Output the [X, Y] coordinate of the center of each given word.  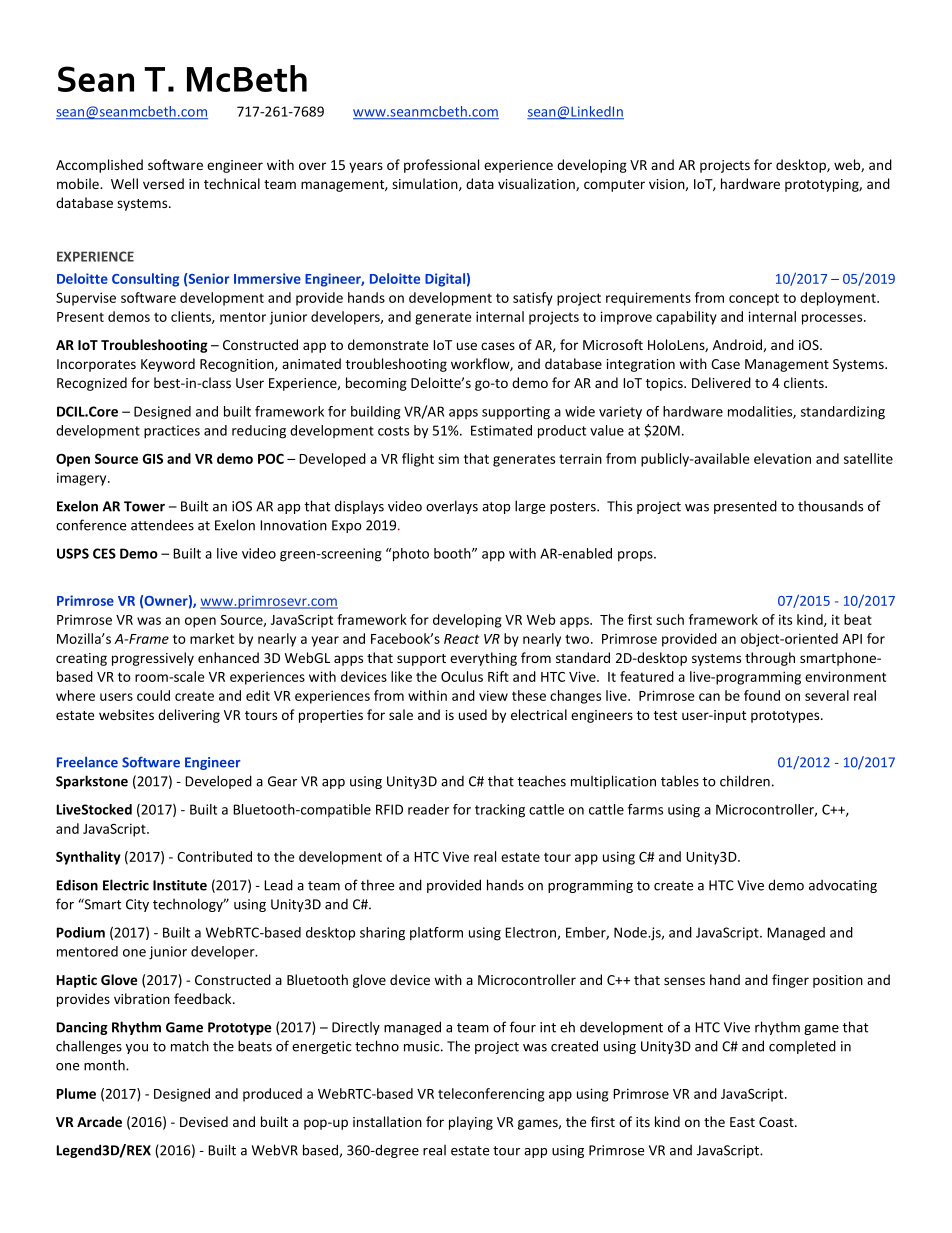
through [770, 659]
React [461, 639]
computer [614, 186]
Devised [204, 1121]
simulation [426, 184]
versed [163, 183]
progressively [153, 659]
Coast [777, 1122]
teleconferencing [491, 1095]
